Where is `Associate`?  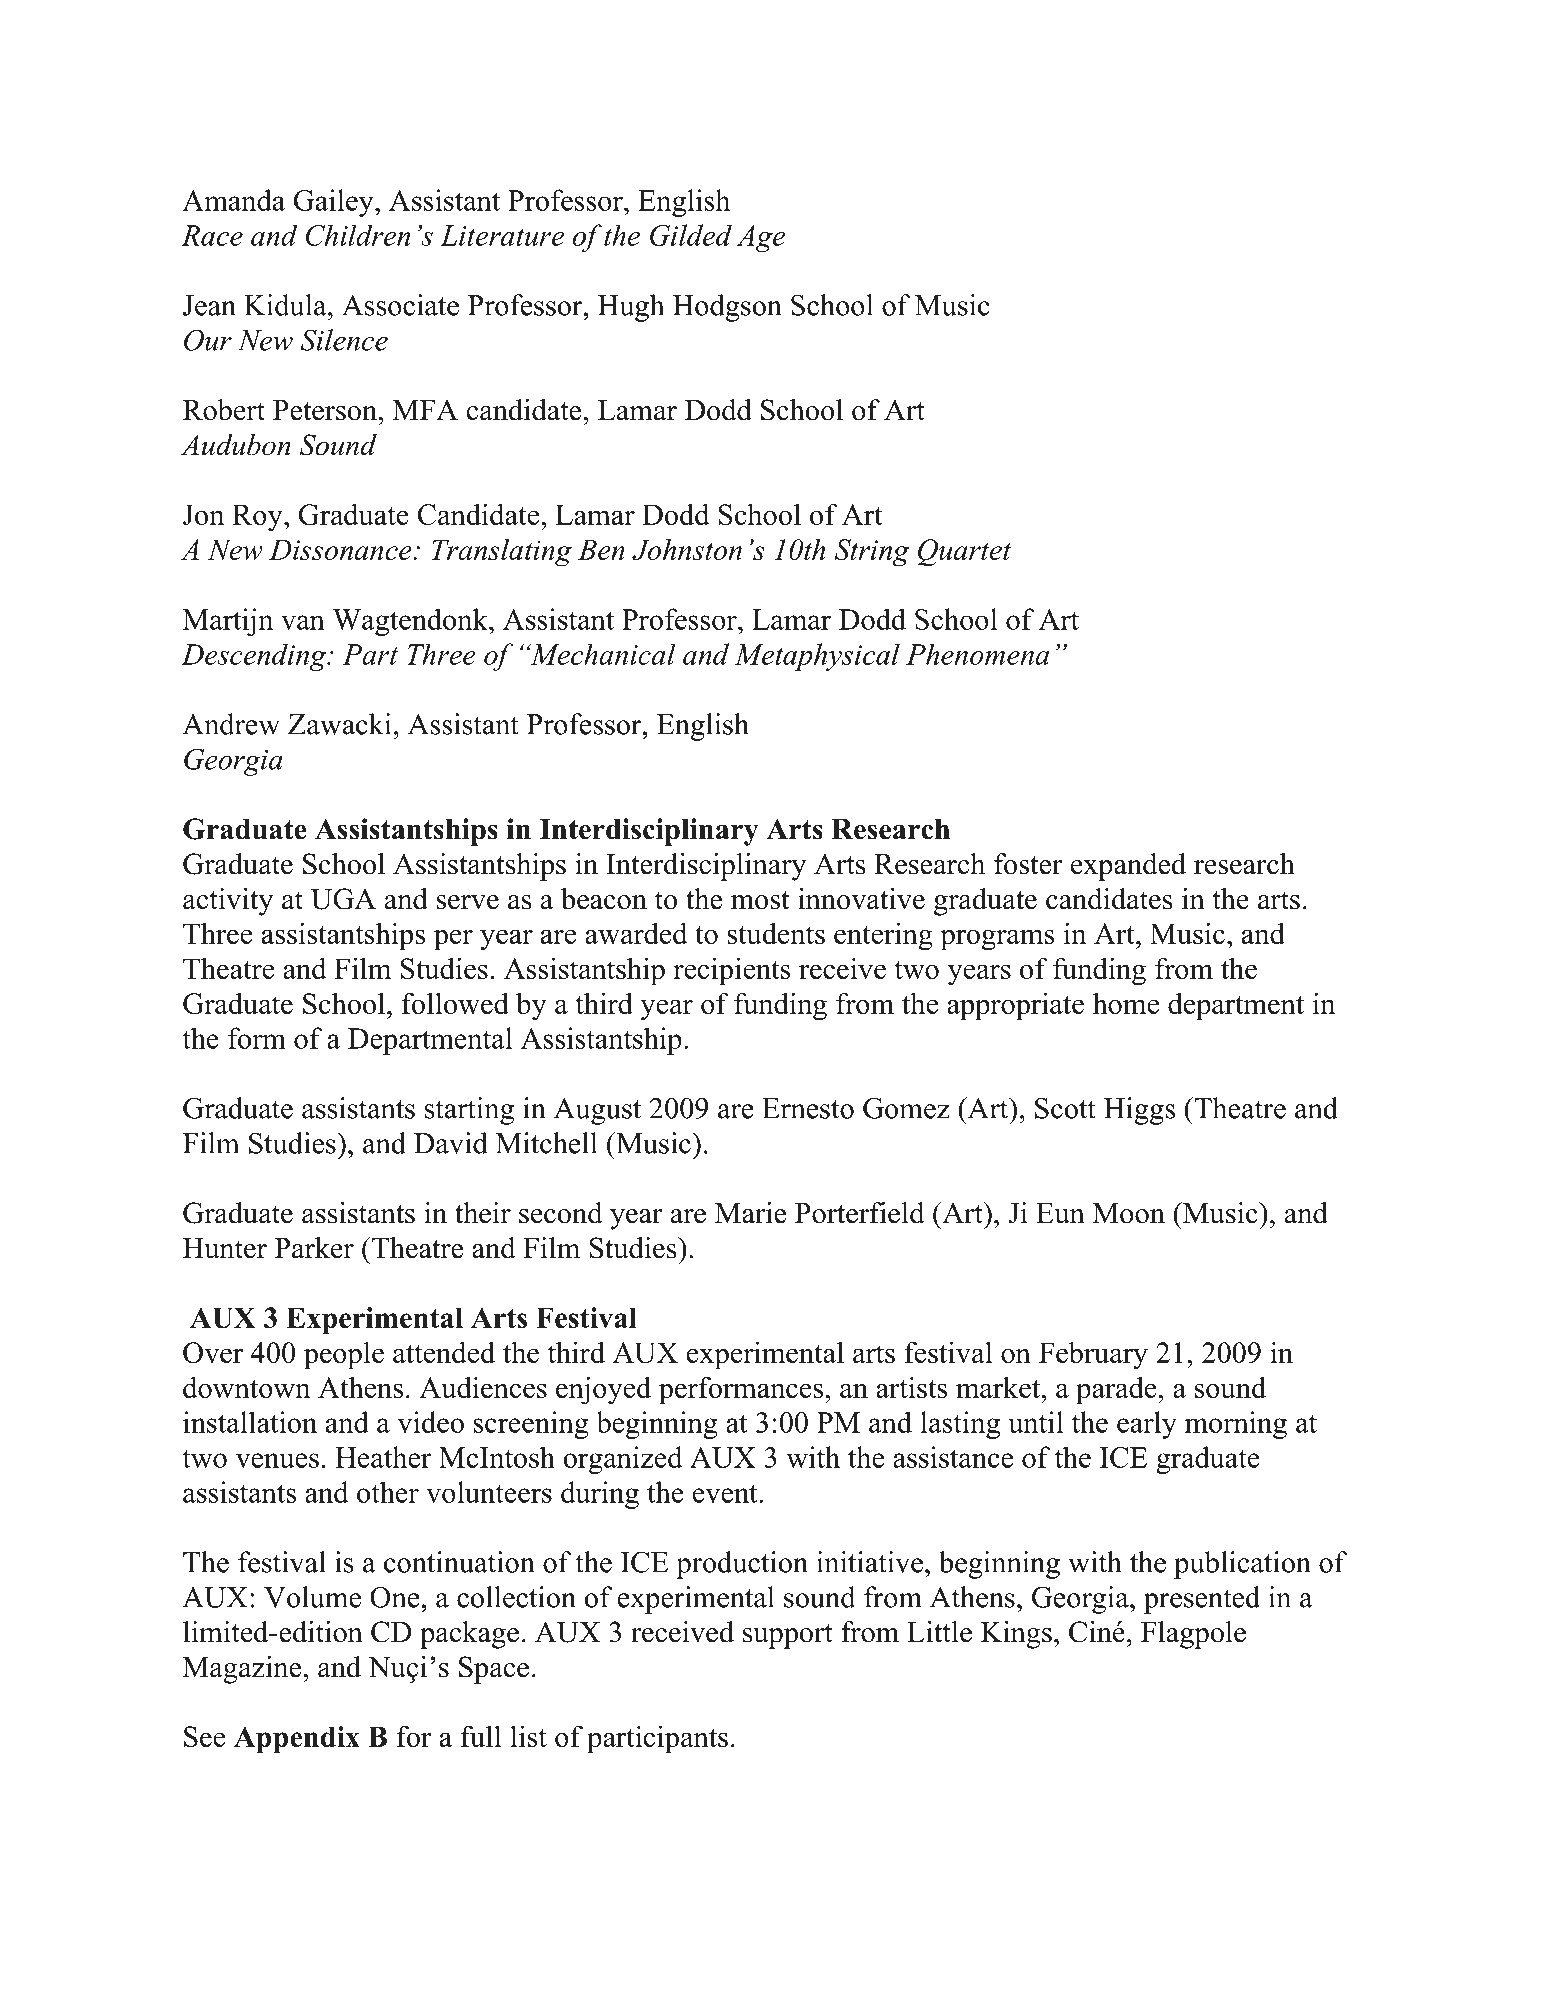 Associate is located at coordinates (400, 305).
